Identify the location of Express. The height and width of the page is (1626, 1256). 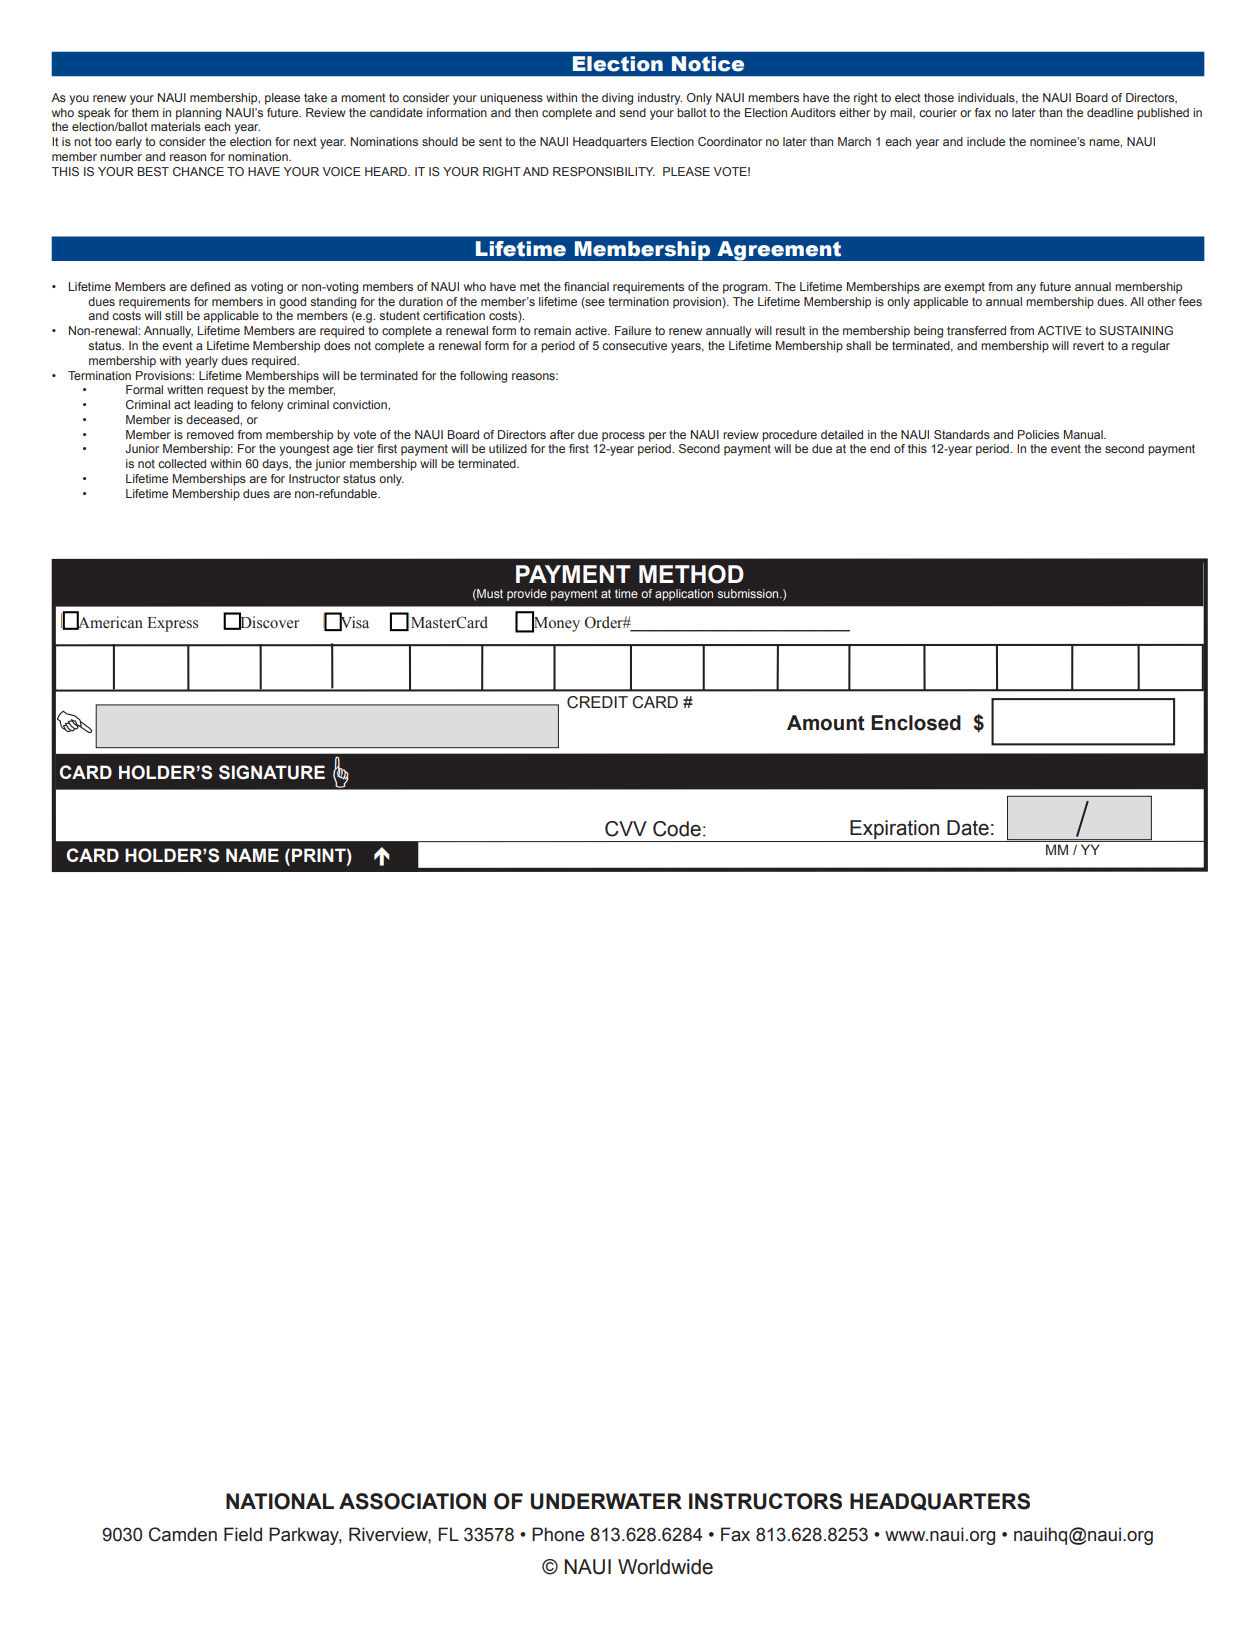
(173, 624).
